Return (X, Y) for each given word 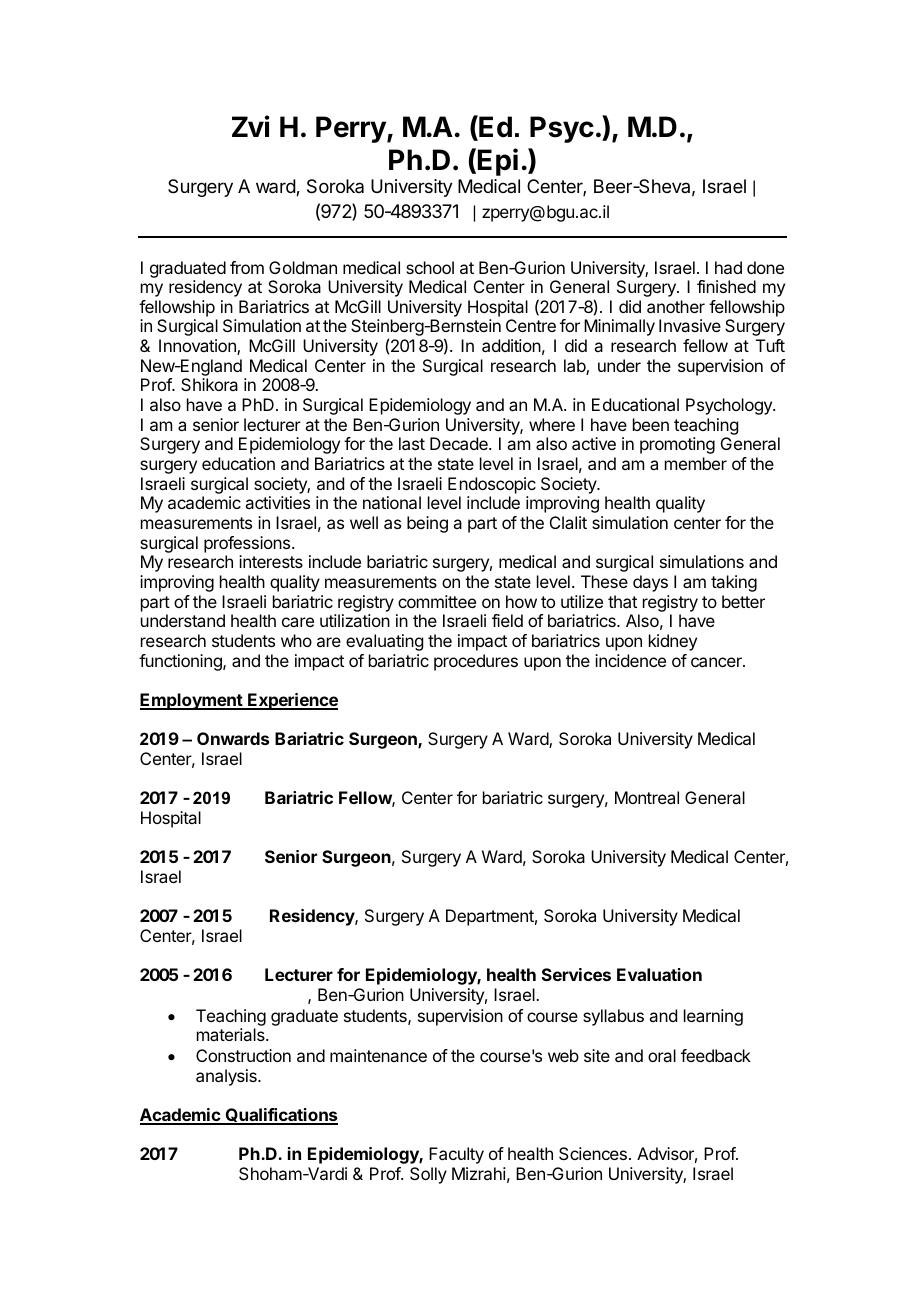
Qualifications (280, 1116)
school (430, 267)
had (728, 267)
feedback (716, 1055)
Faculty (456, 1155)
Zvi (251, 126)
